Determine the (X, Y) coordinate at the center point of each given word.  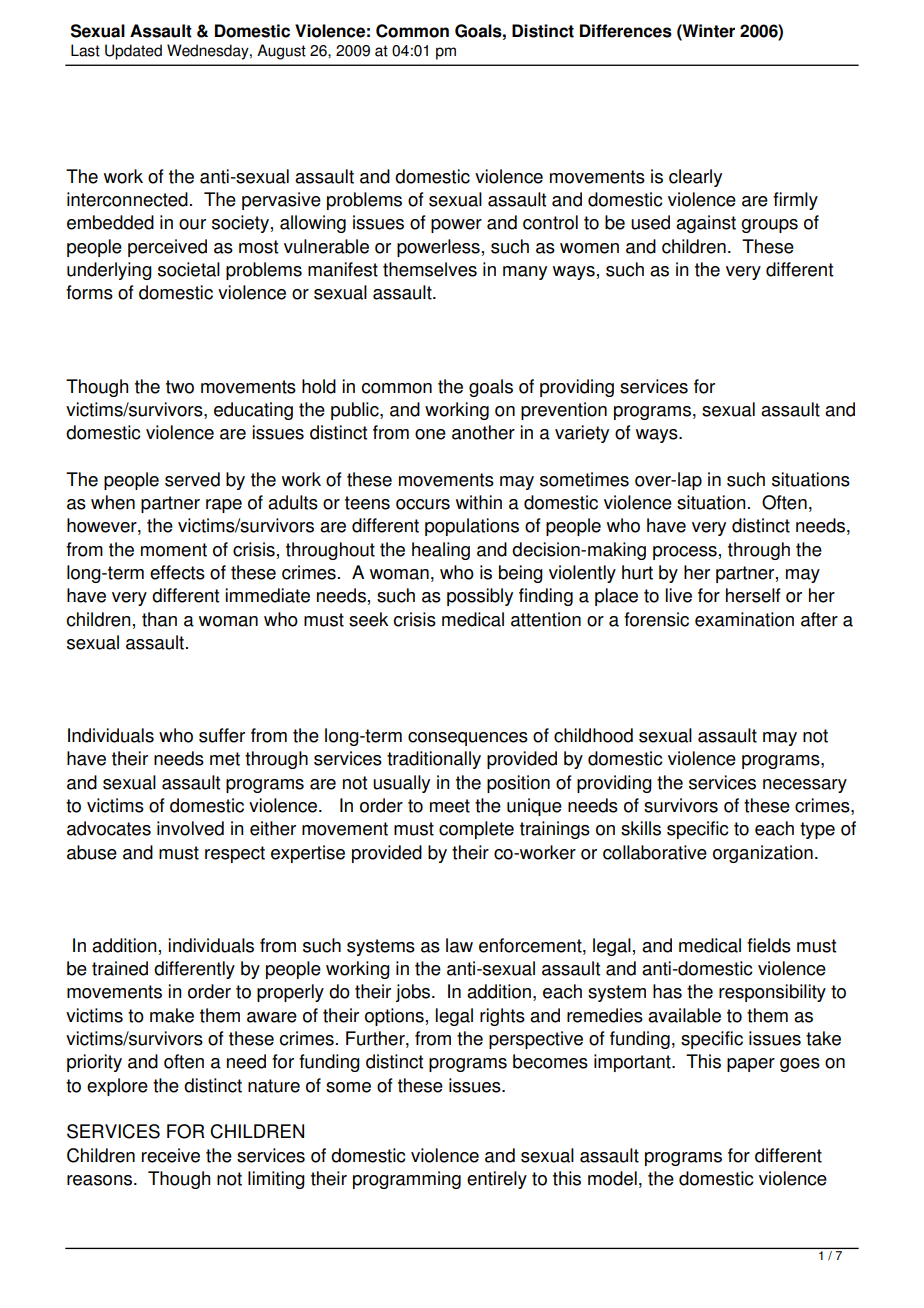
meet (450, 806)
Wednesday (209, 52)
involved (190, 828)
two (180, 387)
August (281, 52)
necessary (805, 786)
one (430, 434)
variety (582, 434)
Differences (626, 31)
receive (171, 1155)
